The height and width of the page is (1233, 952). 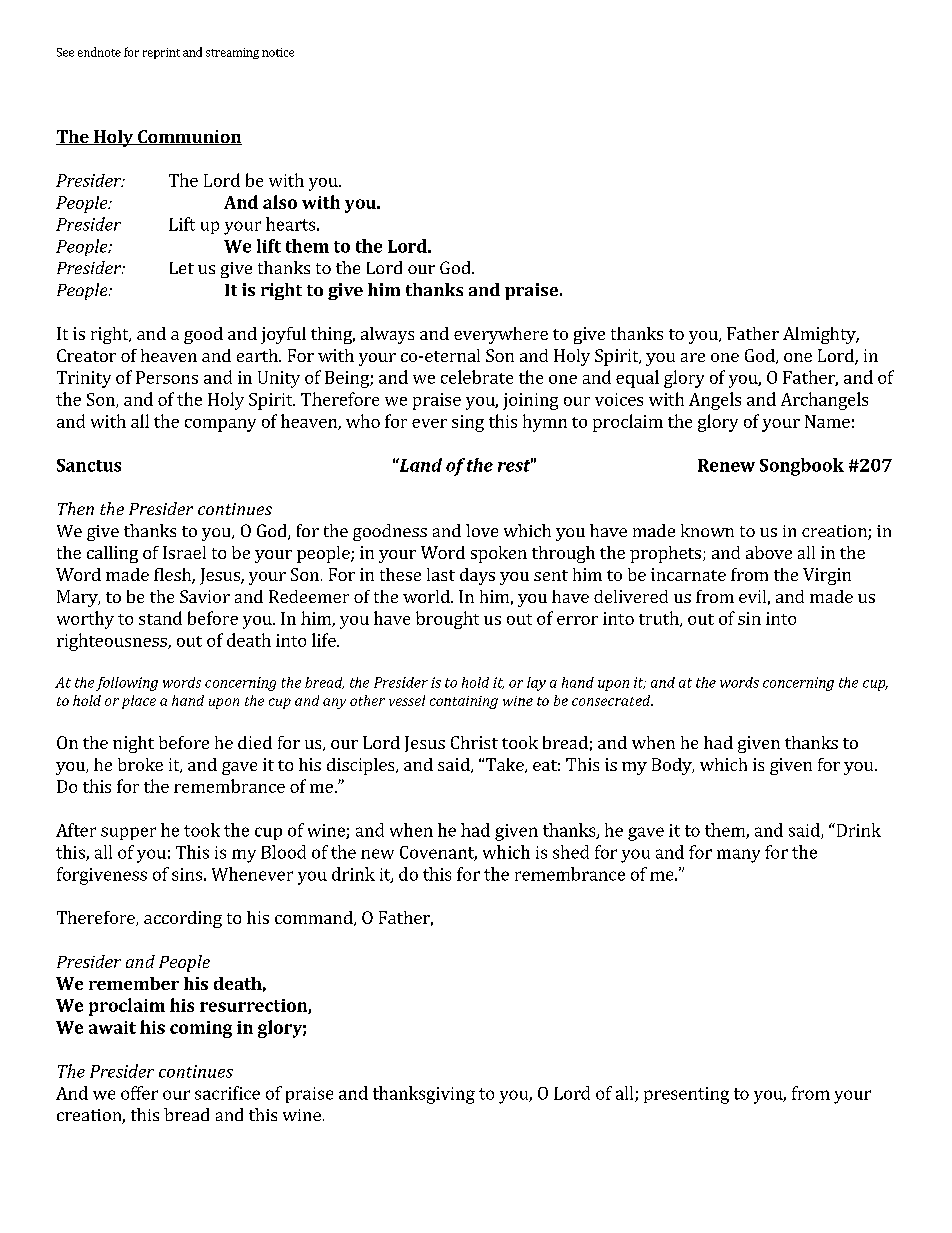 I want to click on sacrifice, so click(x=227, y=1093).
